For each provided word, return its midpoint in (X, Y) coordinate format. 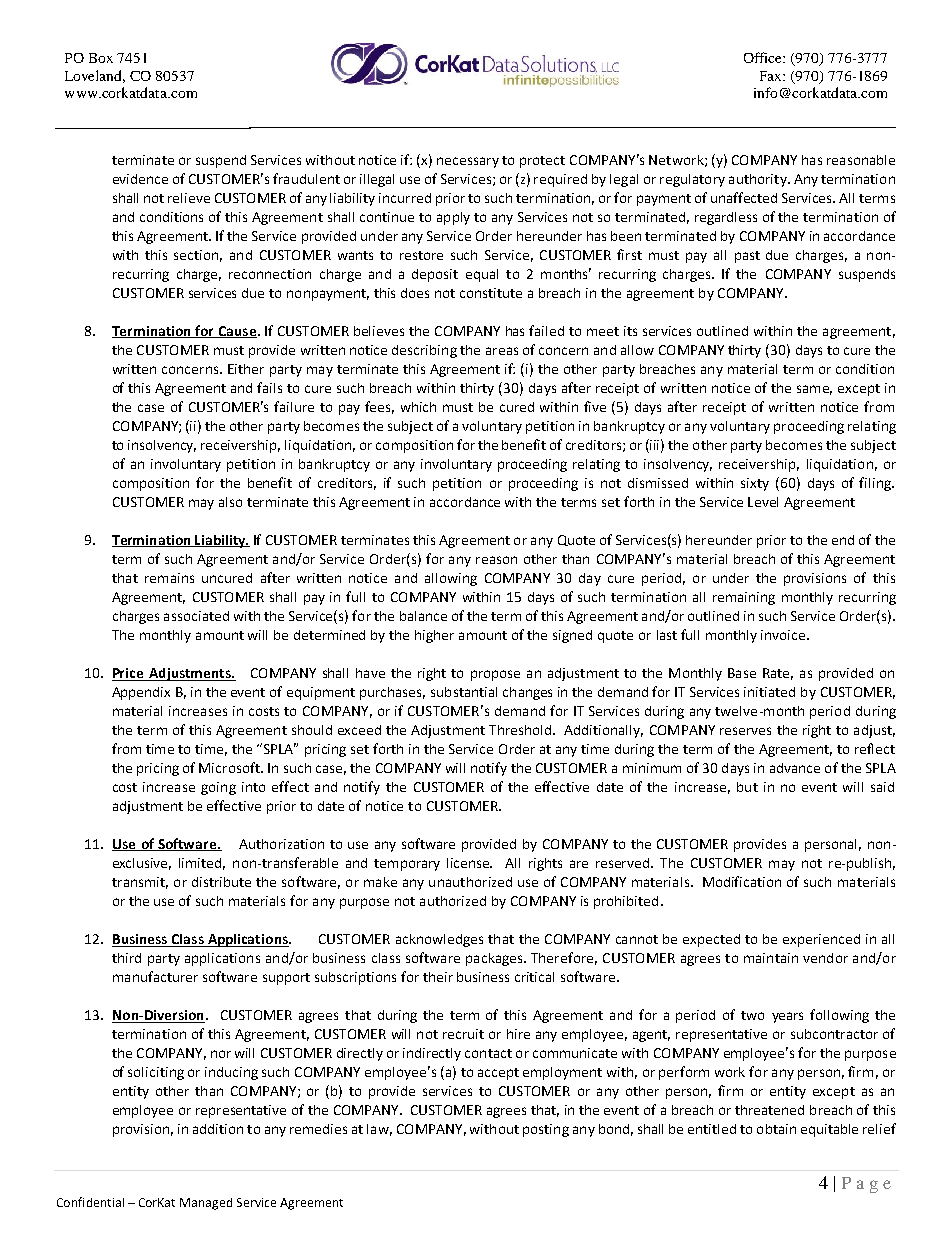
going (218, 788)
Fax (772, 76)
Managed (206, 1204)
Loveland (95, 76)
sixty (755, 484)
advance (795, 768)
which (418, 407)
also (230, 502)
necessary (468, 162)
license (469, 863)
